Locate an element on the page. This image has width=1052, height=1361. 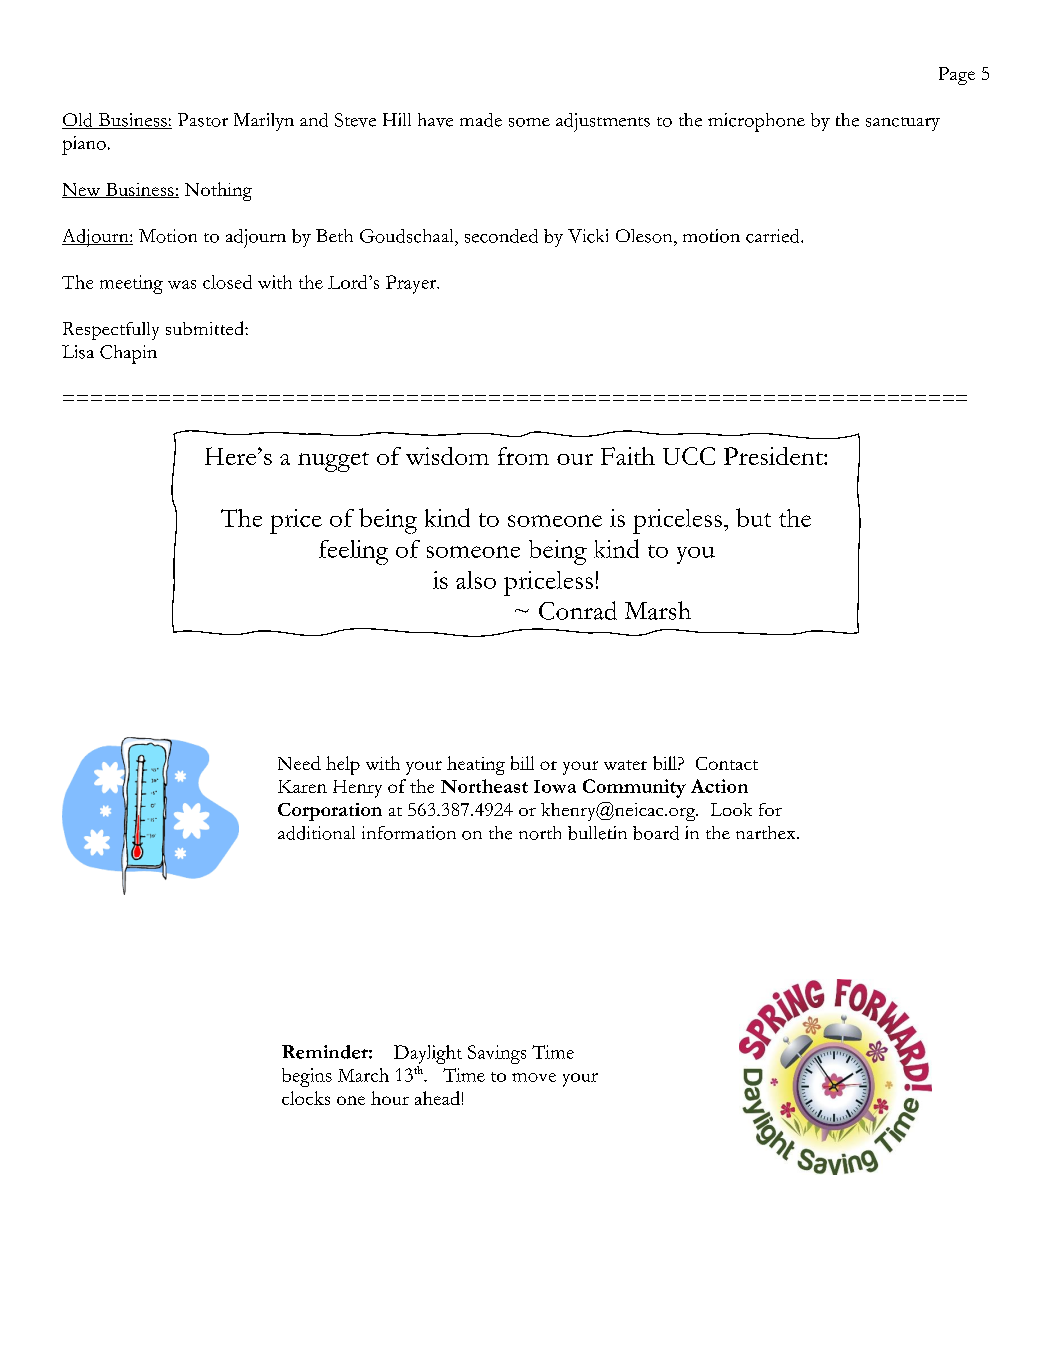
additional is located at coordinates (316, 833).
